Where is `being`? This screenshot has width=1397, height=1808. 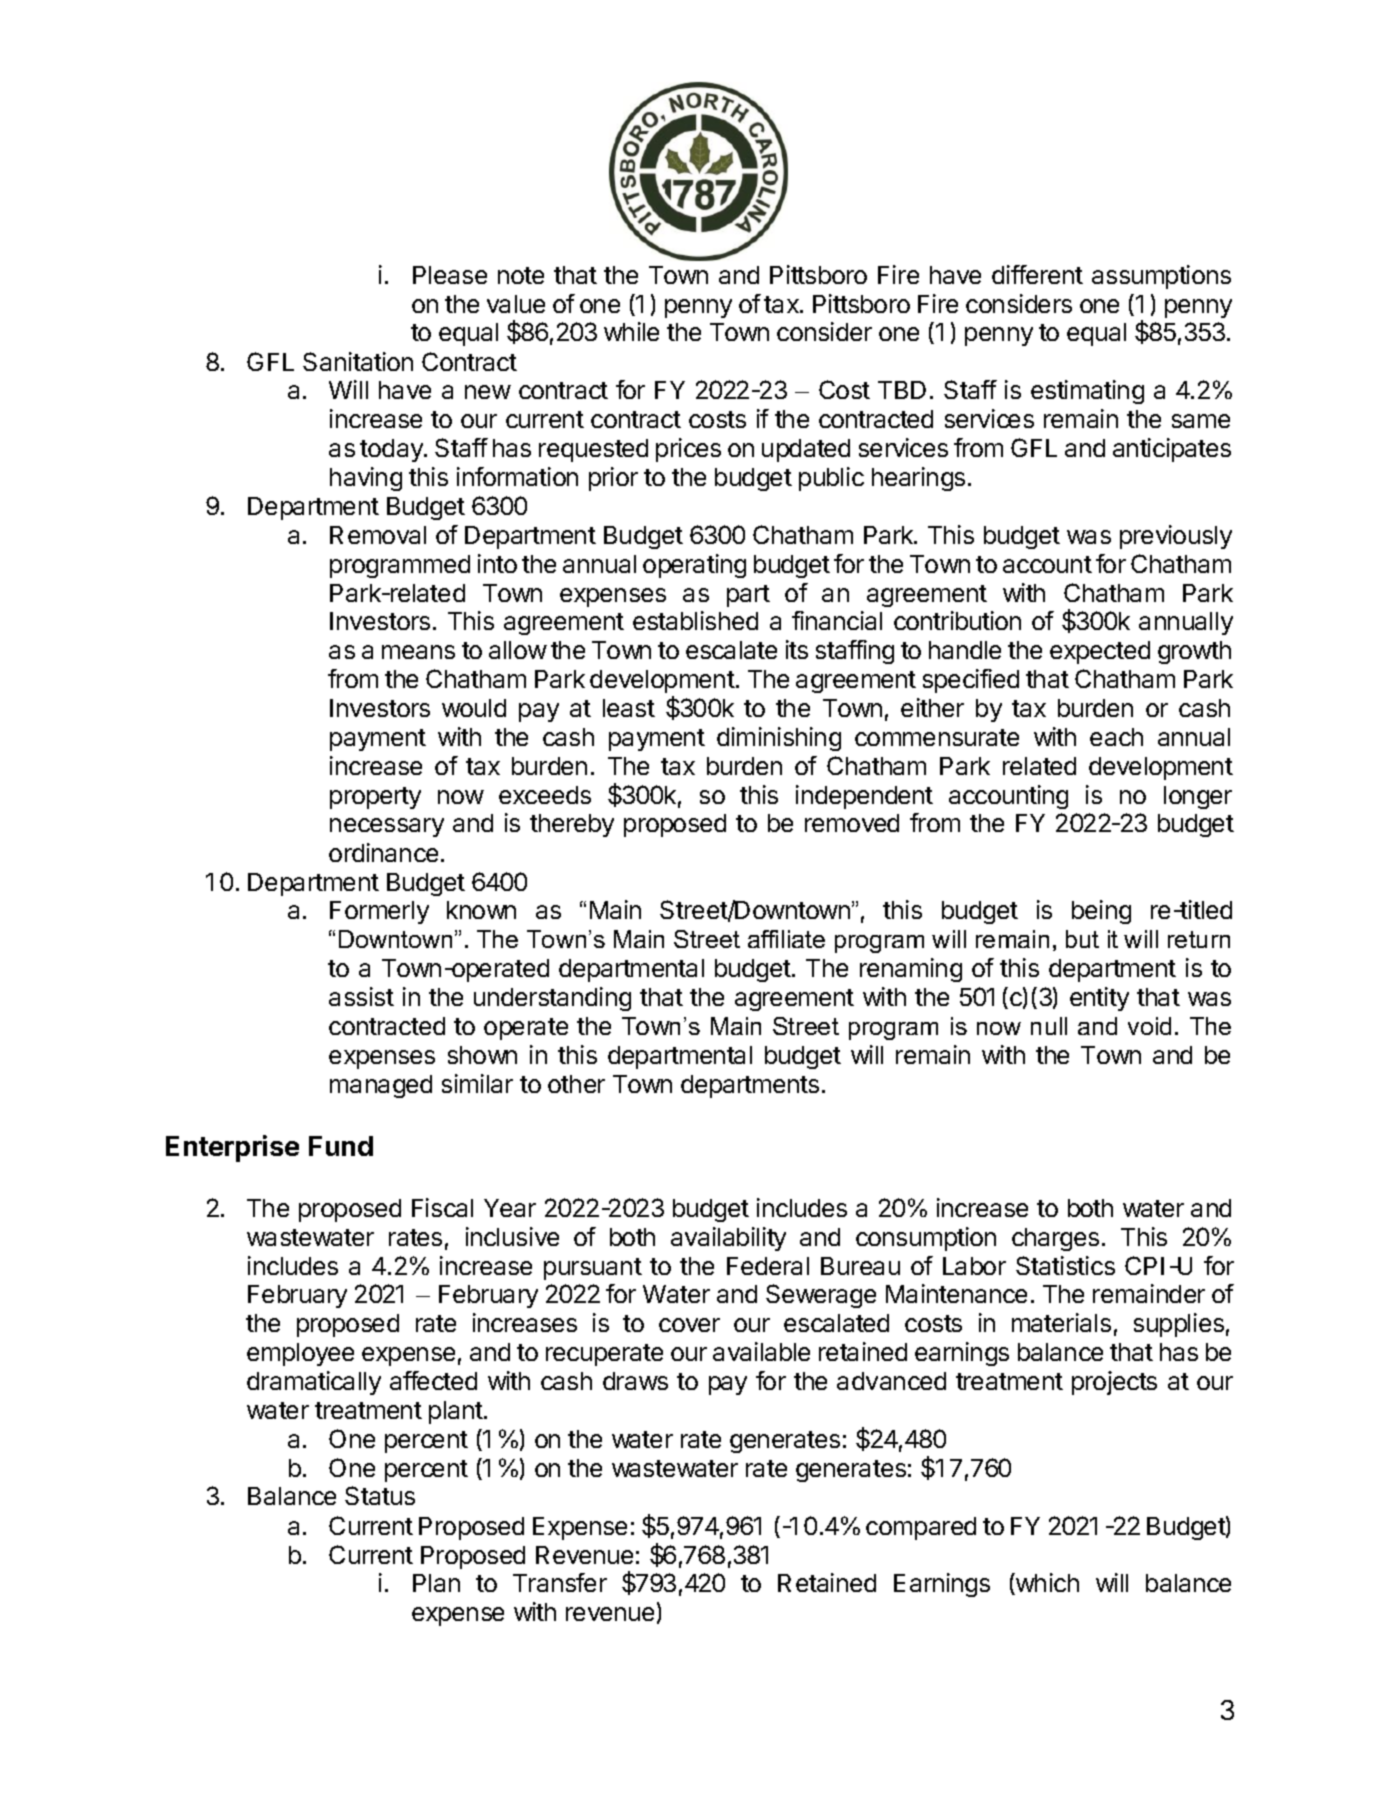 being is located at coordinates (1101, 912).
